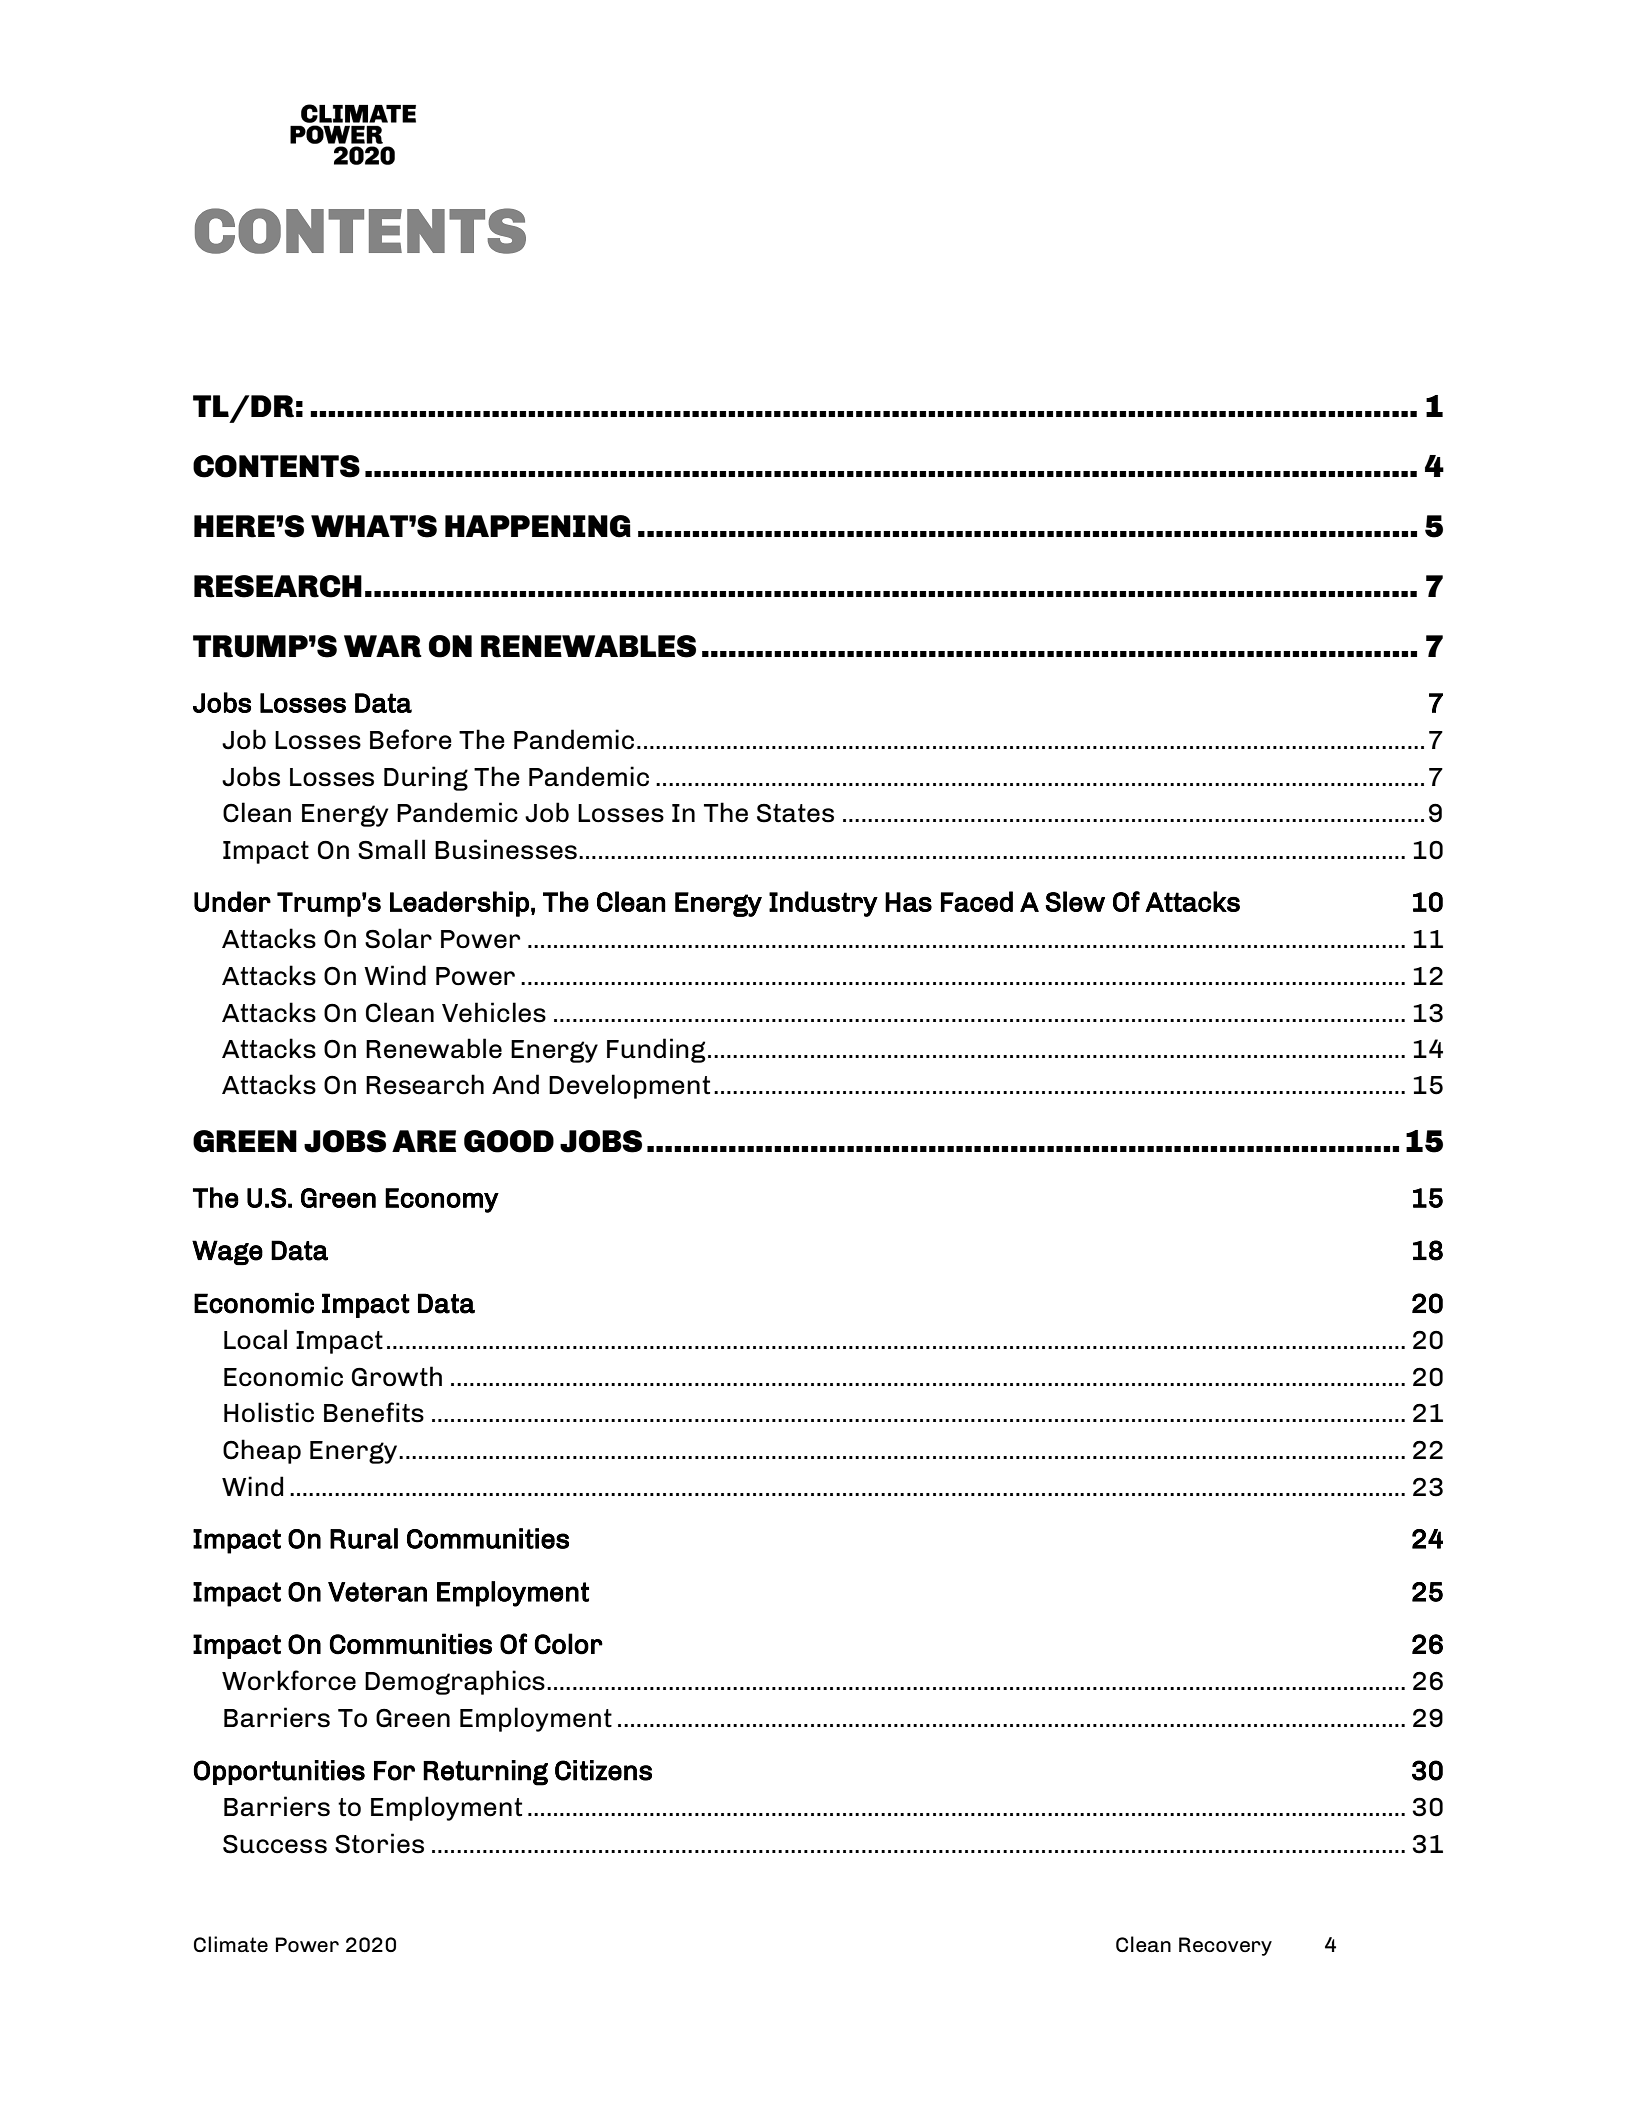  Describe the element at coordinates (379, 1843) in the page. I see `Stories` at that location.
